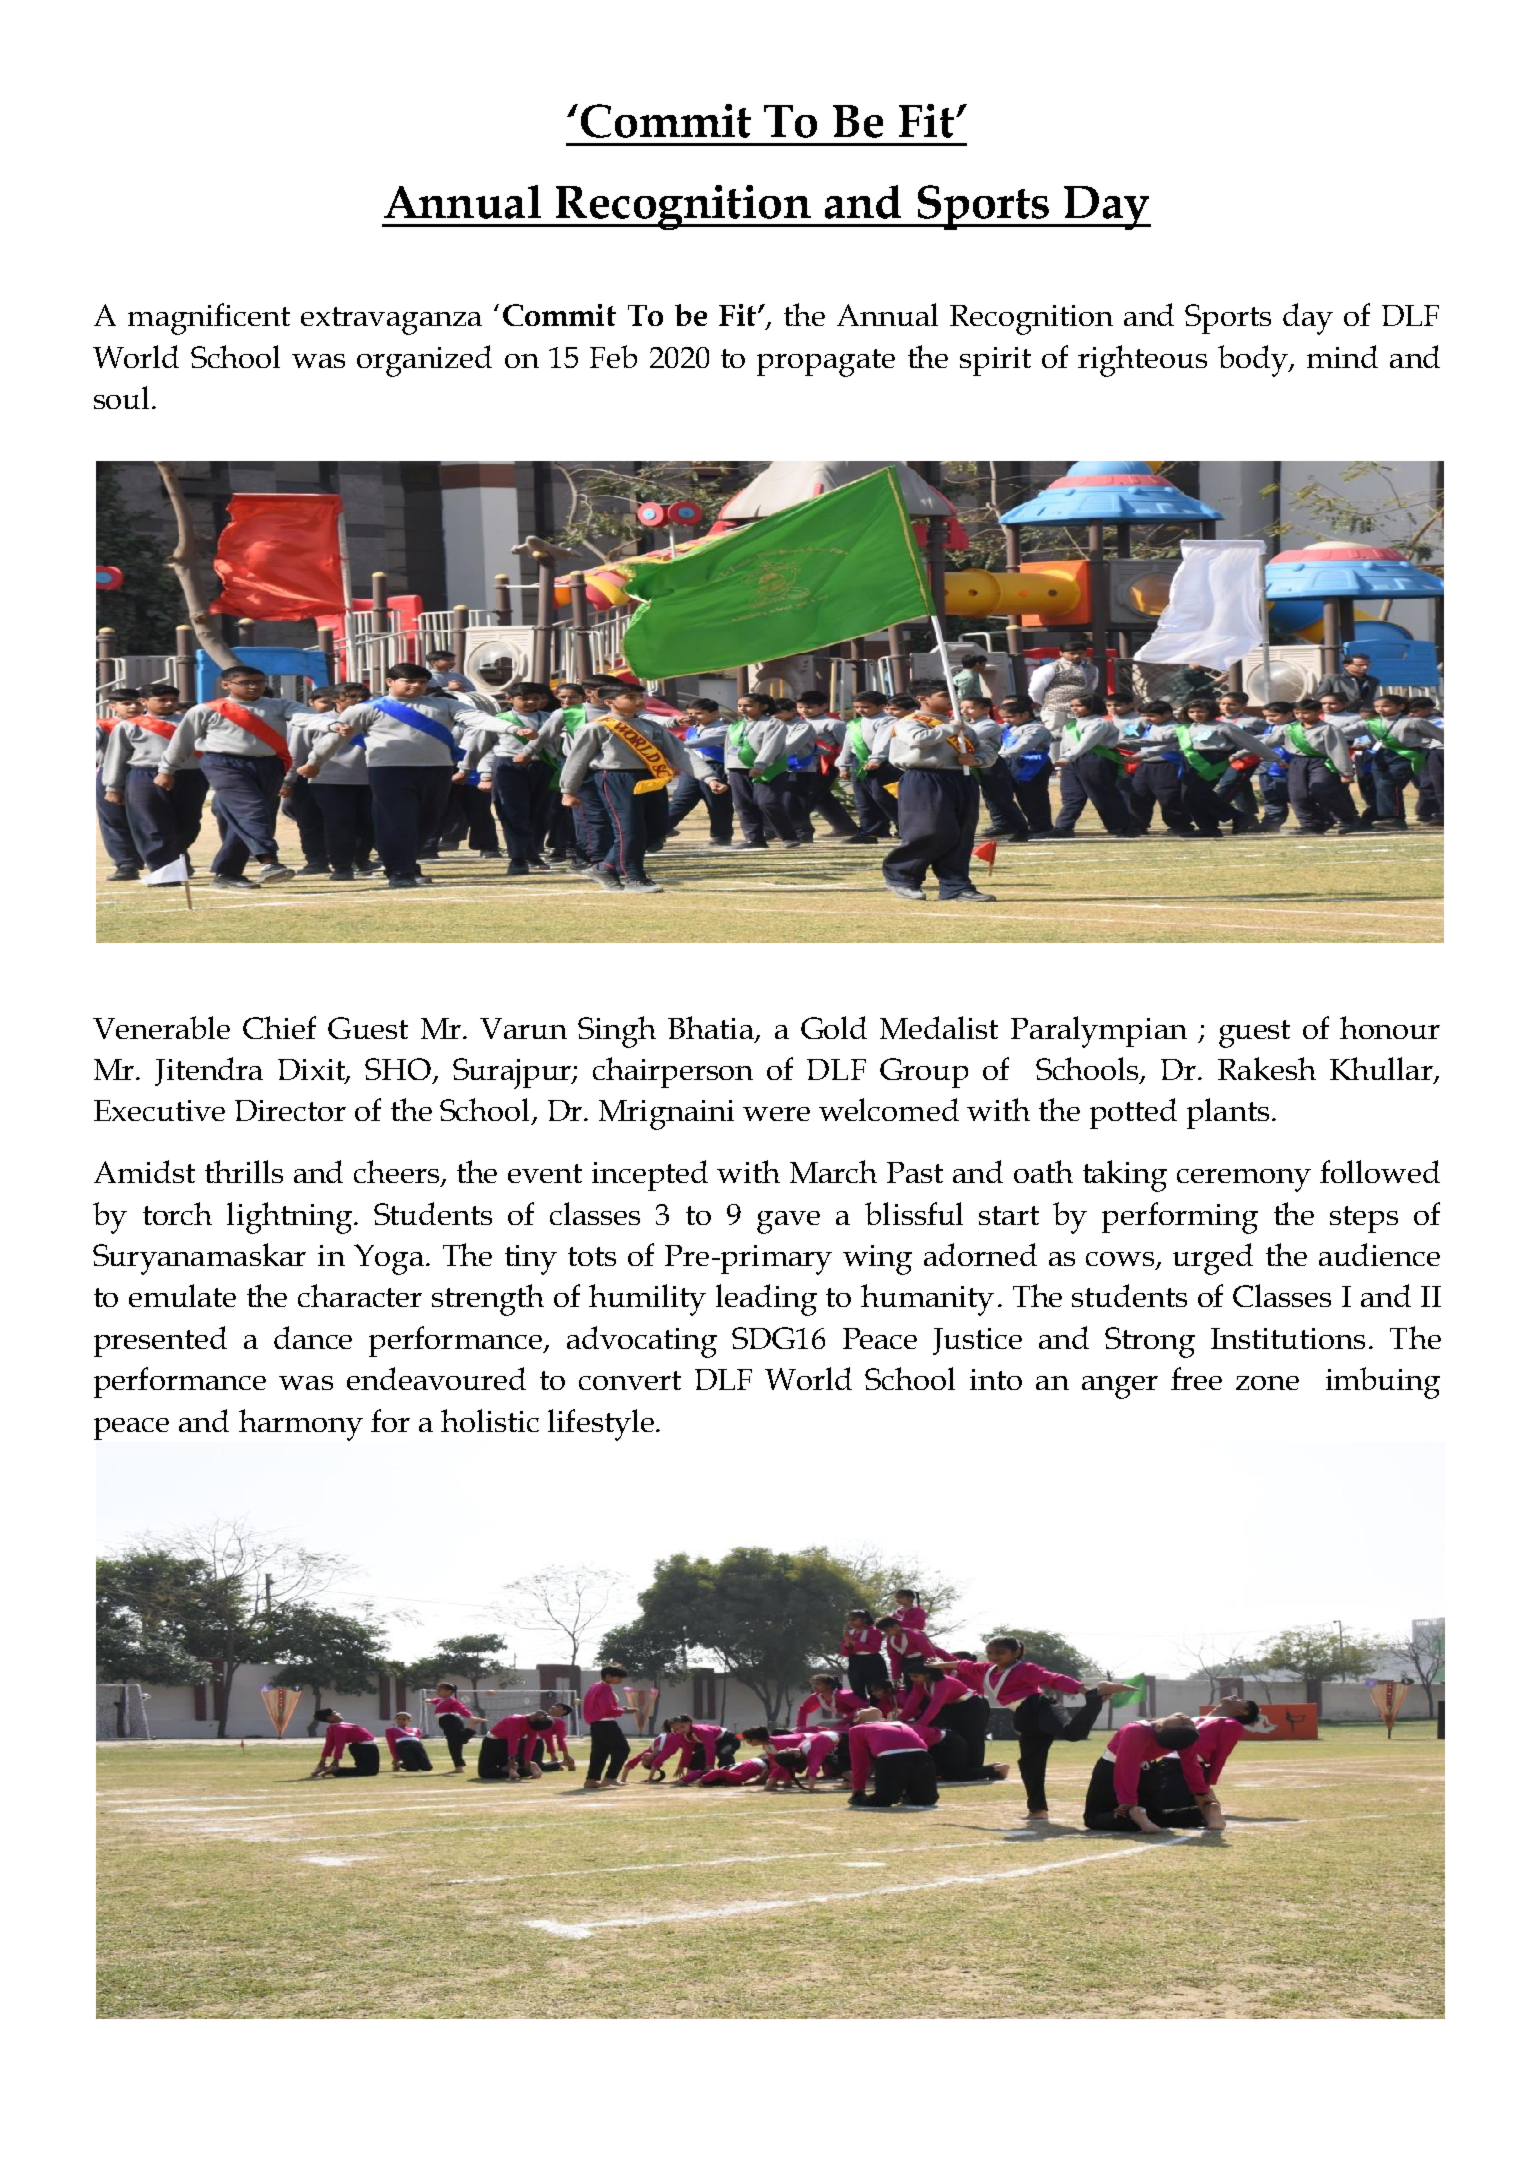 This document has width=1533, height=2168. Describe the element at coordinates (209, 319) in the document. I see `magnificent` at that location.
